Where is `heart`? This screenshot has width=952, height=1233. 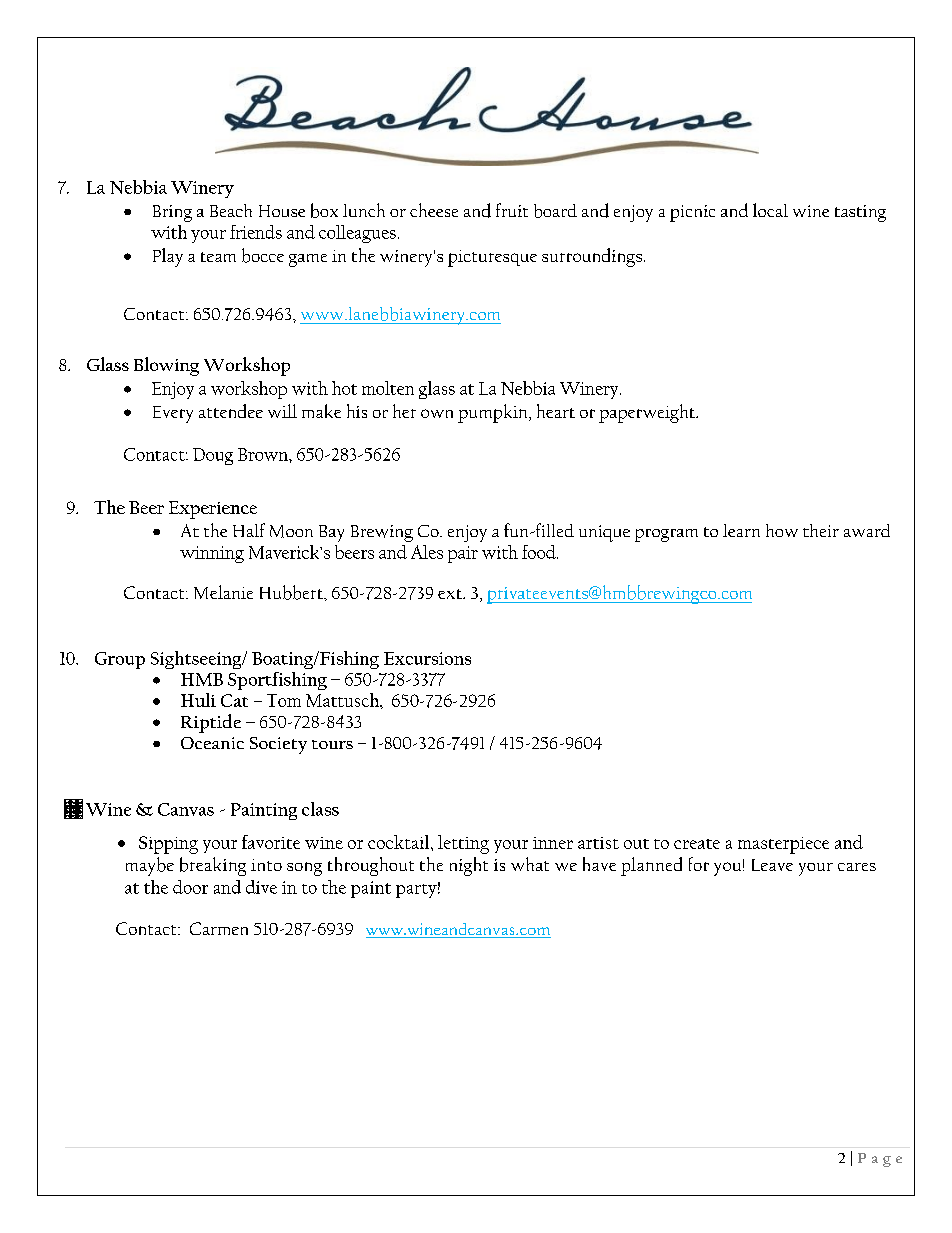
heart is located at coordinates (556, 411).
